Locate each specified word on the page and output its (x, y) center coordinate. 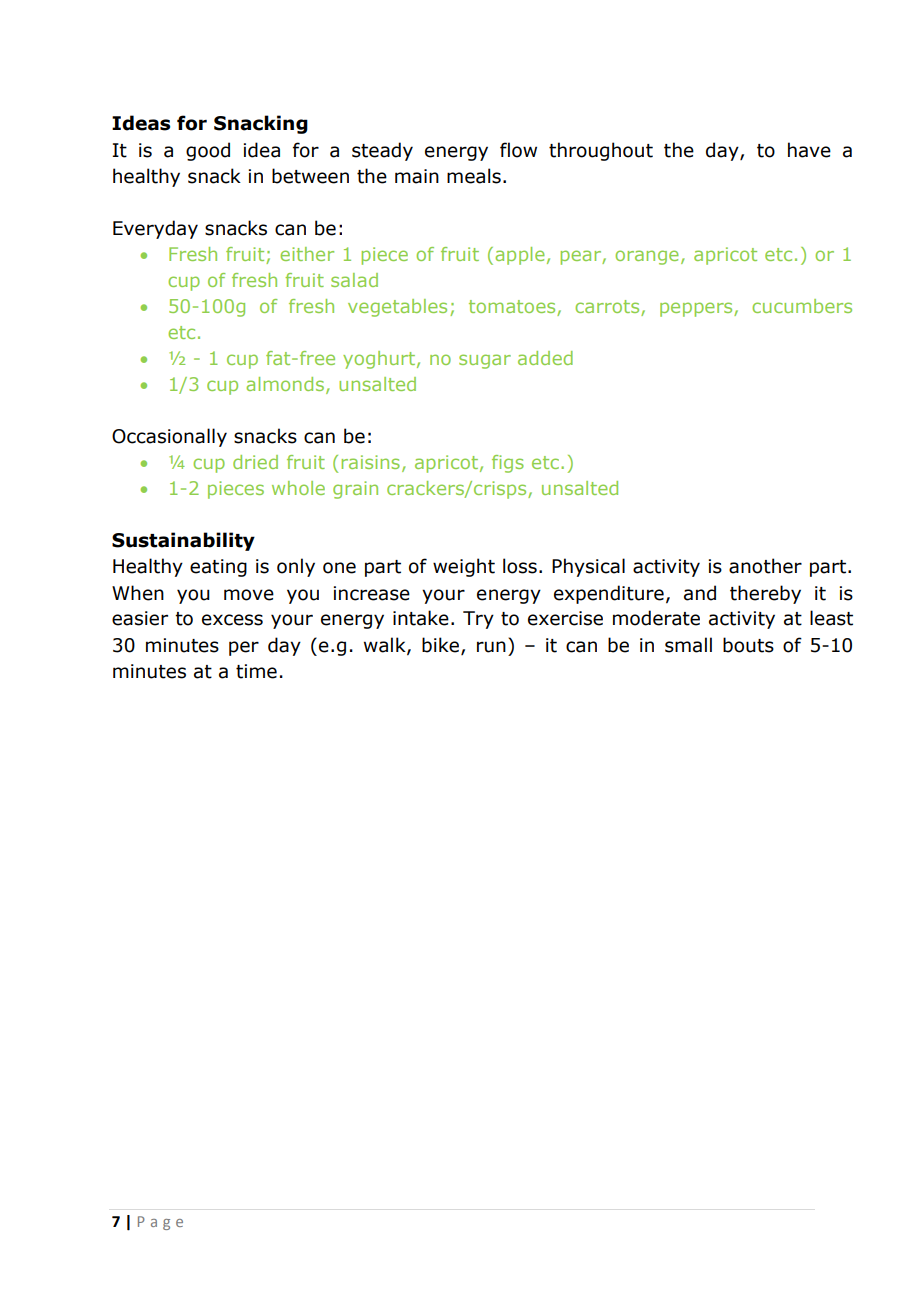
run (491, 647)
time (256, 671)
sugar (485, 361)
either (307, 254)
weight (464, 567)
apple (520, 256)
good (208, 151)
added (545, 358)
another (765, 566)
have (809, 150)
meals (474, 176)
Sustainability (183, 541)
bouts (748, 645)
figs (508, 464)
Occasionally (169, 437)
